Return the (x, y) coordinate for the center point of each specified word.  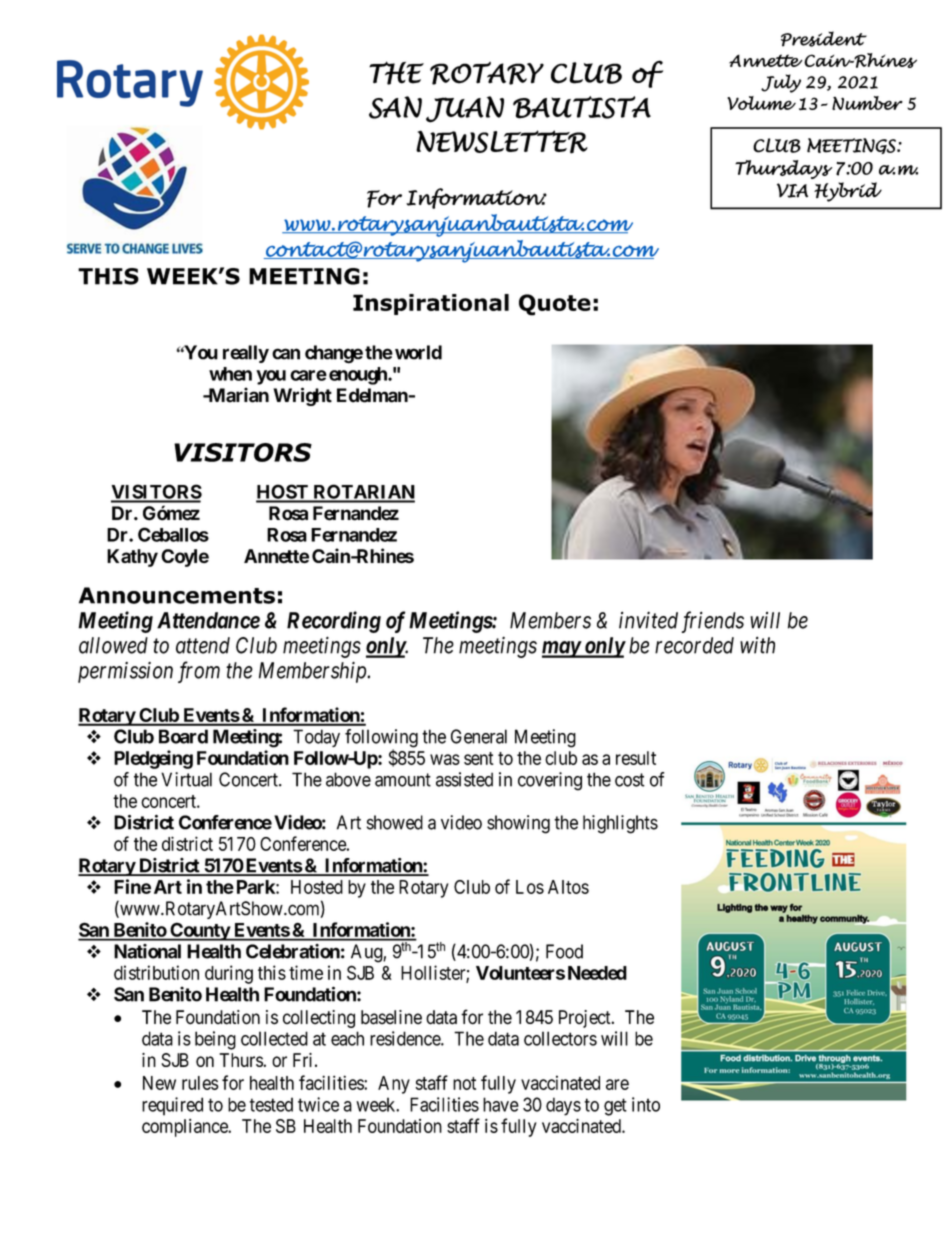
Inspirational (431, 304)
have (501, 1104)
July (781, 83)
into (646, 1104)
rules (200, 1083)
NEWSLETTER (502, 142)
